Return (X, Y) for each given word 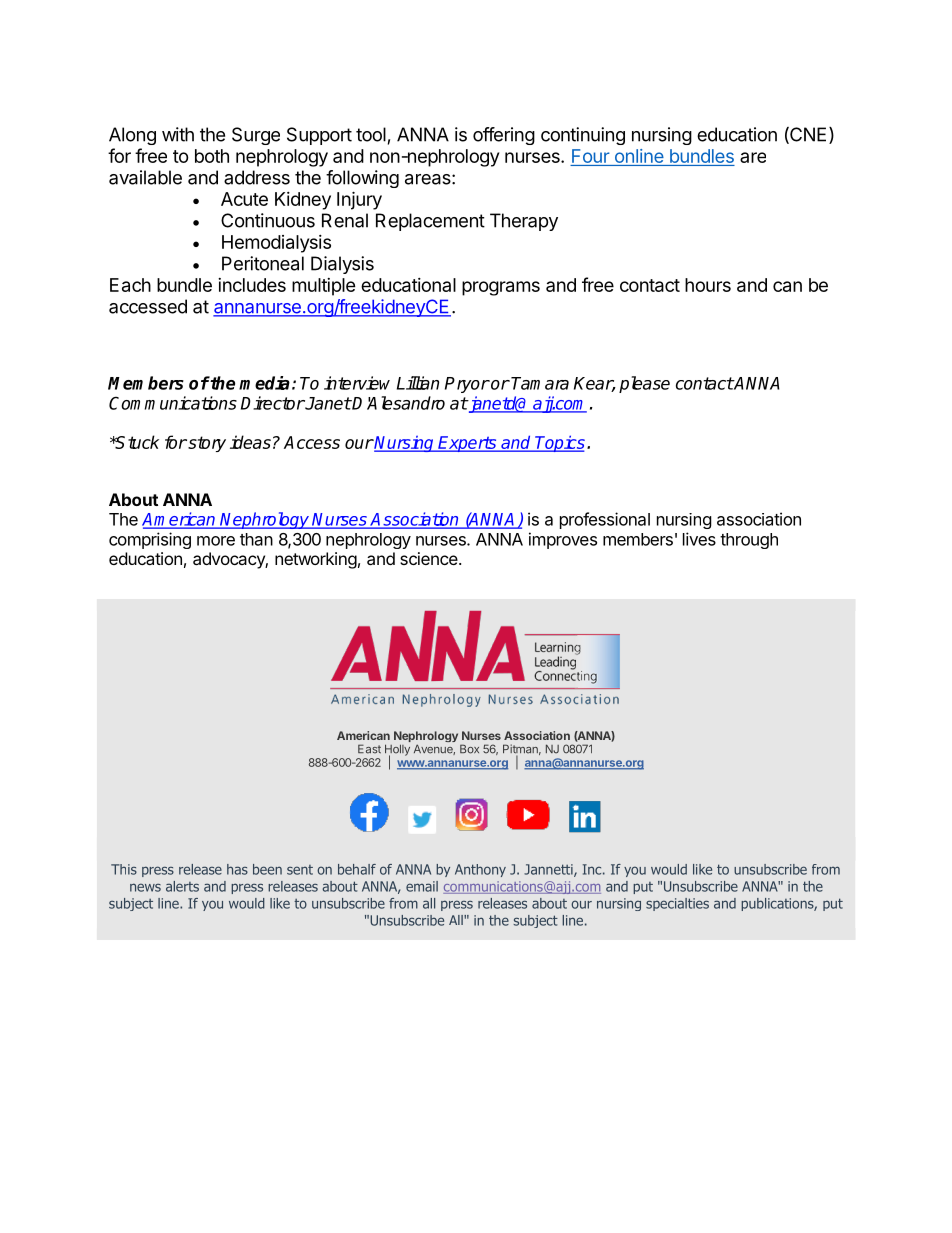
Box (469, 749)
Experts (468, 444)
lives (699, 539)
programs (501, 288)
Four (591, 156)
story (206, 444)
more (216, 541)
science (429, 558)
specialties (677, 904)
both (212, 156)
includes (252, 285)
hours (708, 285)
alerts (182, 886)
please (644, 384)
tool (371, 134)
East (369, 749)
